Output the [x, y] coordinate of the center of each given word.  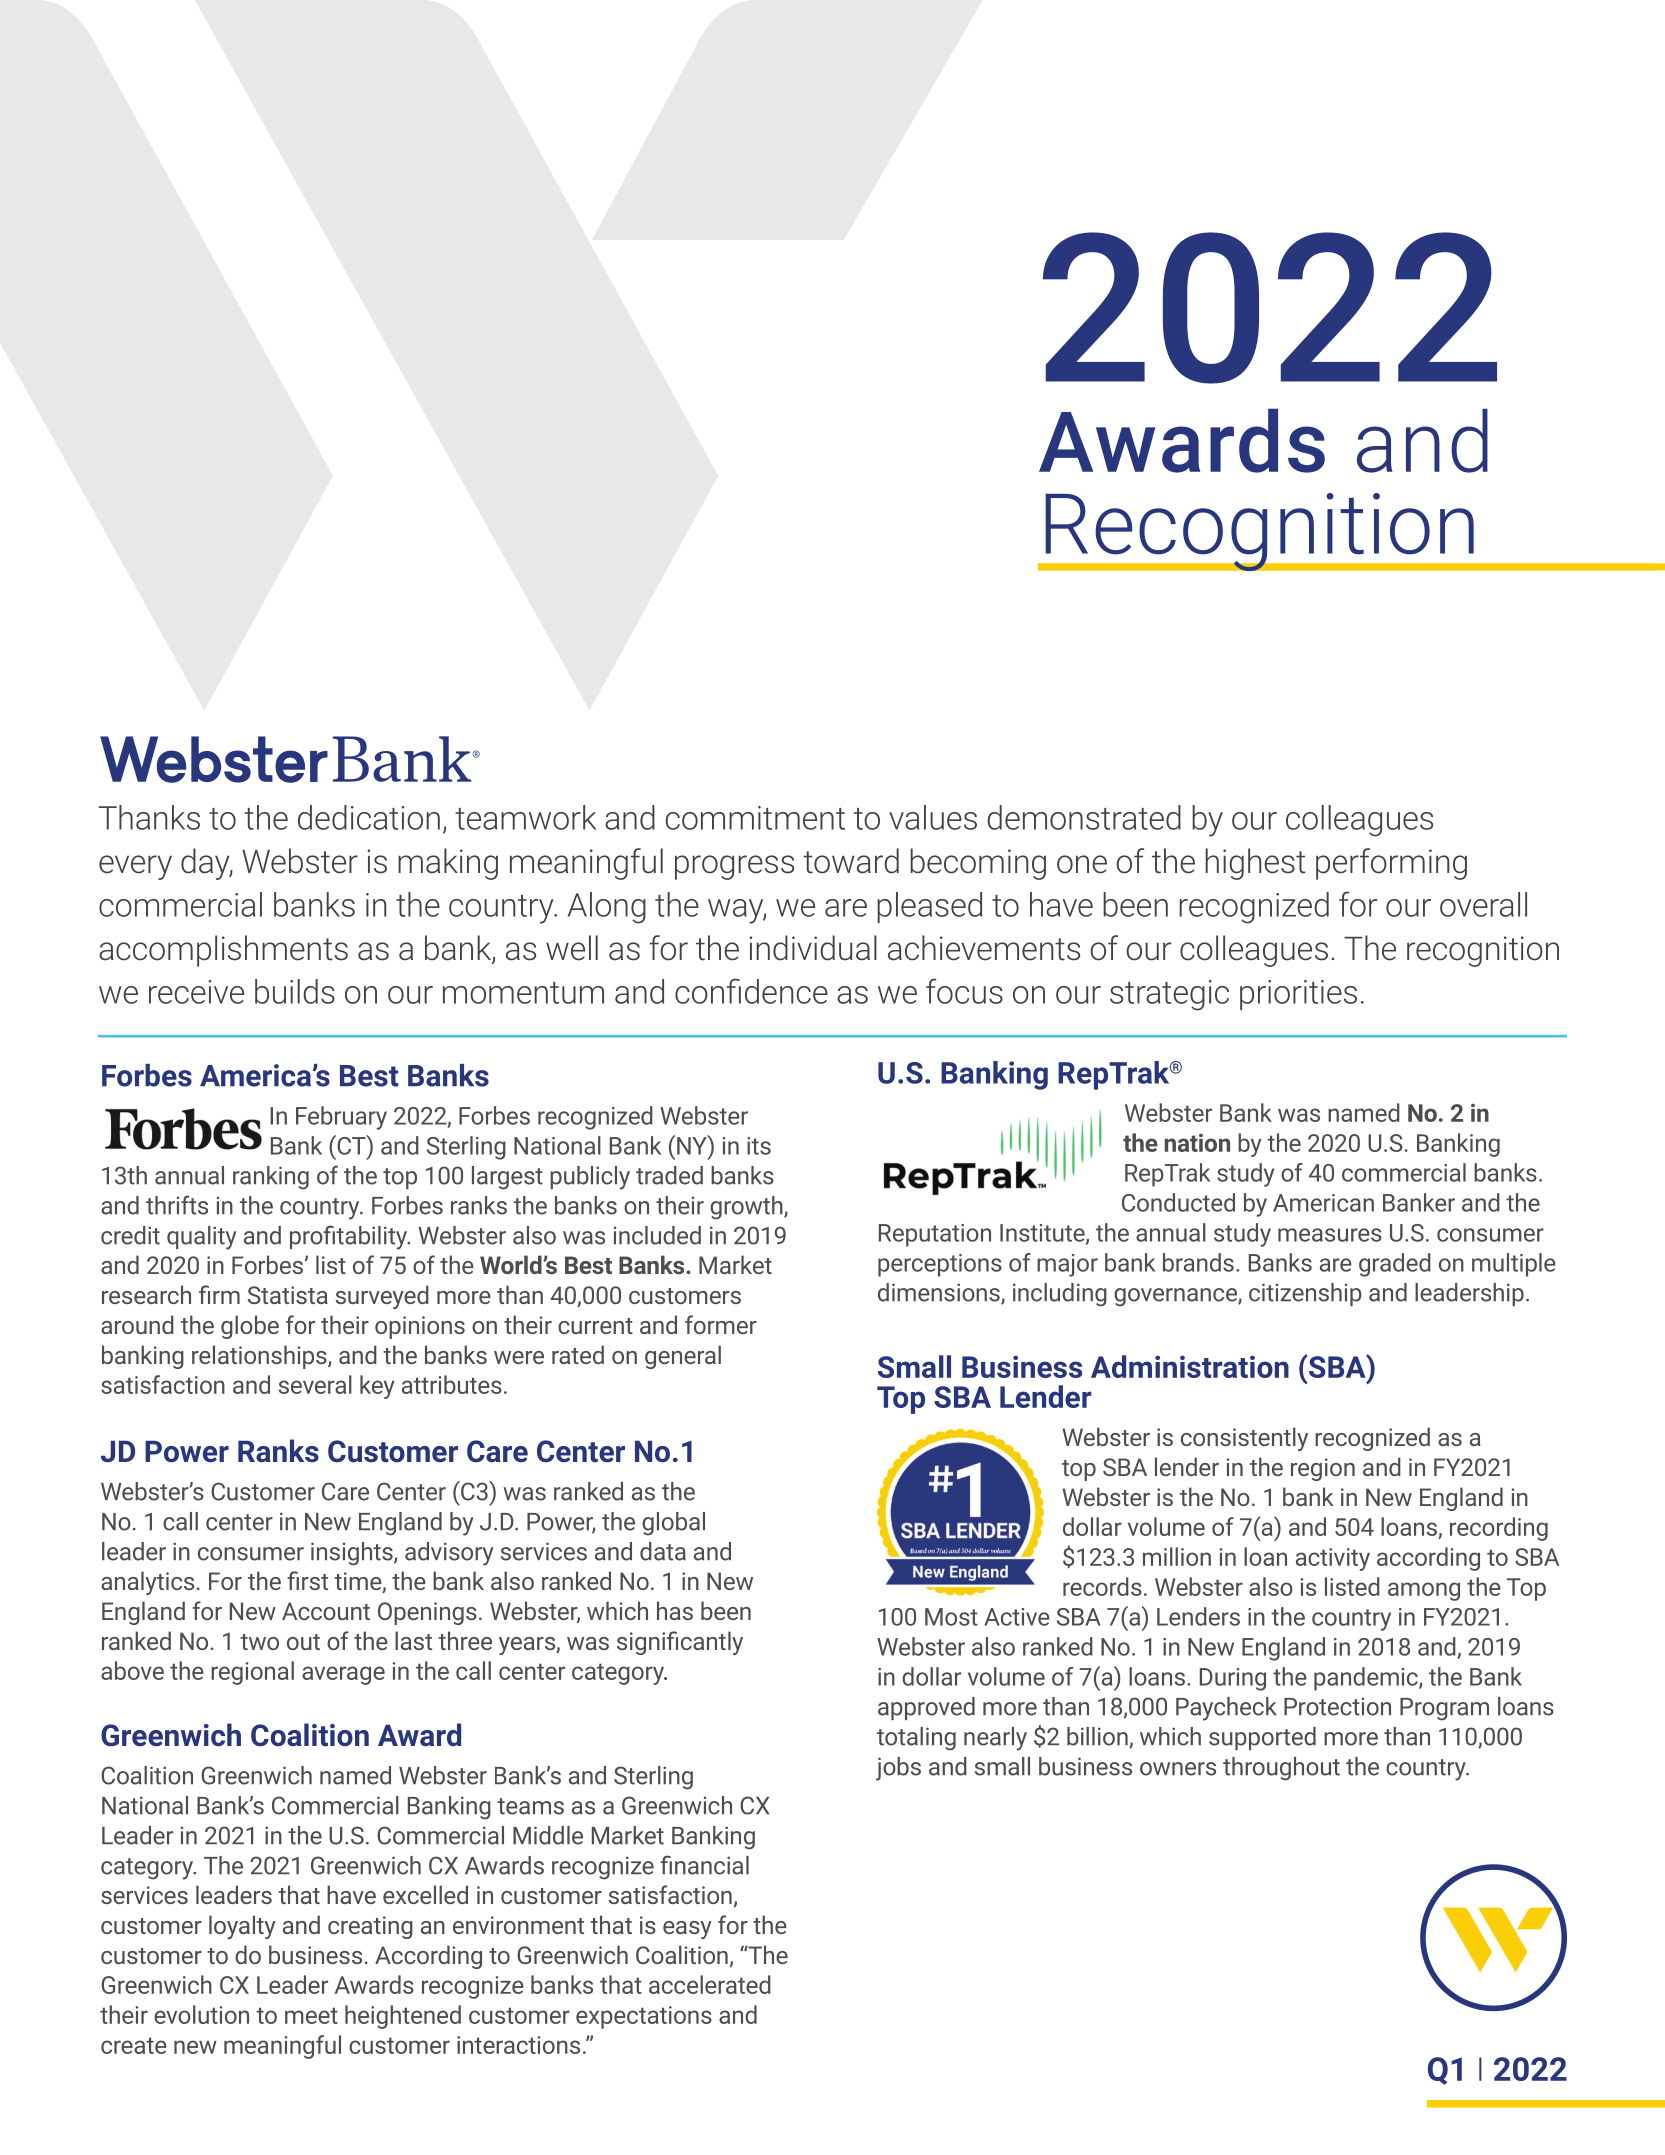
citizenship [1305, 1294]
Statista [288, 1295]
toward [851, 861]
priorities [1298, 995]
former [721, 1324]
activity [1333, 1559]
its [759, 1146]
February [341, 1118]
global [673, 1524]
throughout [1281, 1769]
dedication [369, 817]
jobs [898, 1769]
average [343, 1675]
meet [311, 2015]
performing [1391, 864]
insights [353, 1554]
